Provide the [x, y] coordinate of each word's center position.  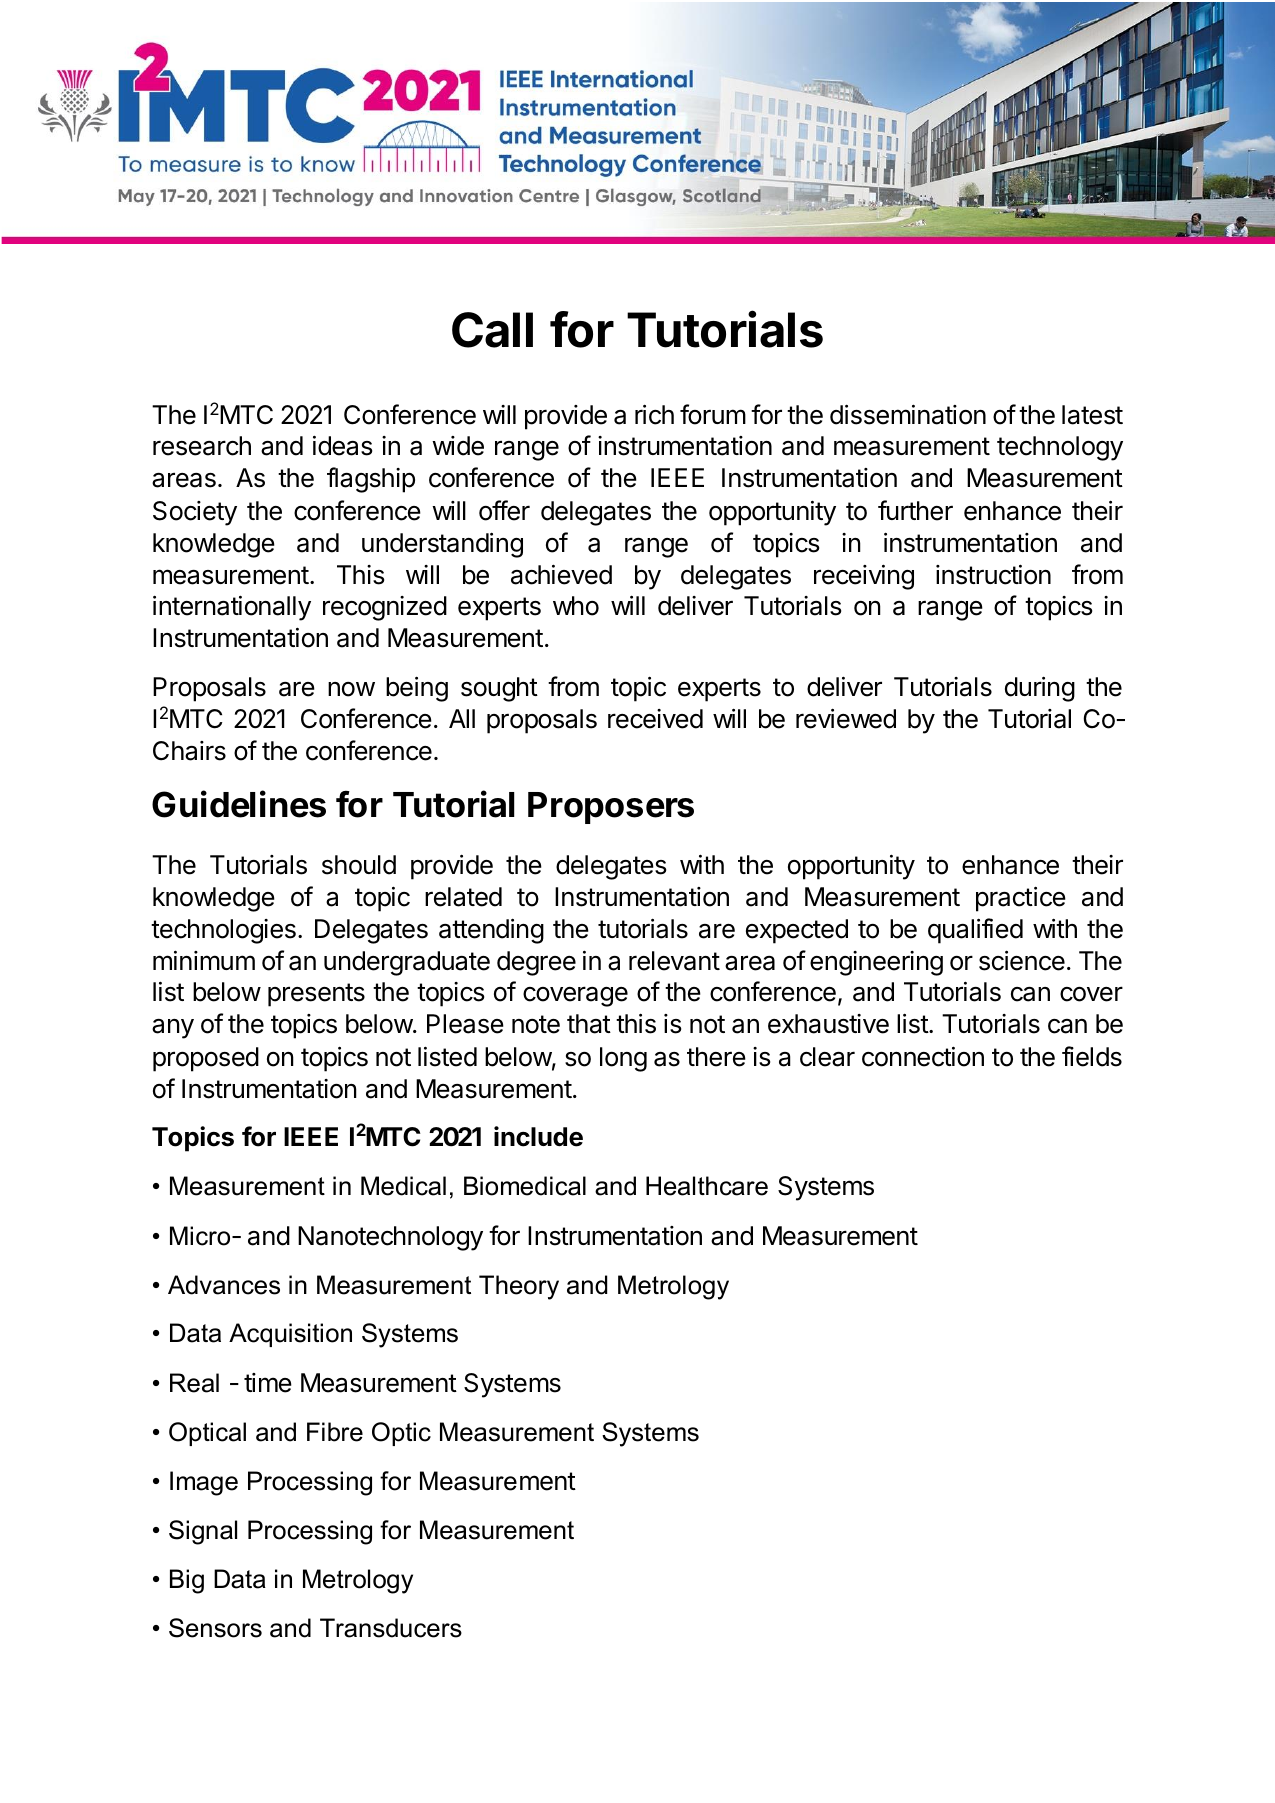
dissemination [908, 414]
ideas [342, 445]
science [1022, 960]
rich [654, 414]
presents [316, 995]
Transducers [391, 1628]
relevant [674, 961]
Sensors [215, 1628]
